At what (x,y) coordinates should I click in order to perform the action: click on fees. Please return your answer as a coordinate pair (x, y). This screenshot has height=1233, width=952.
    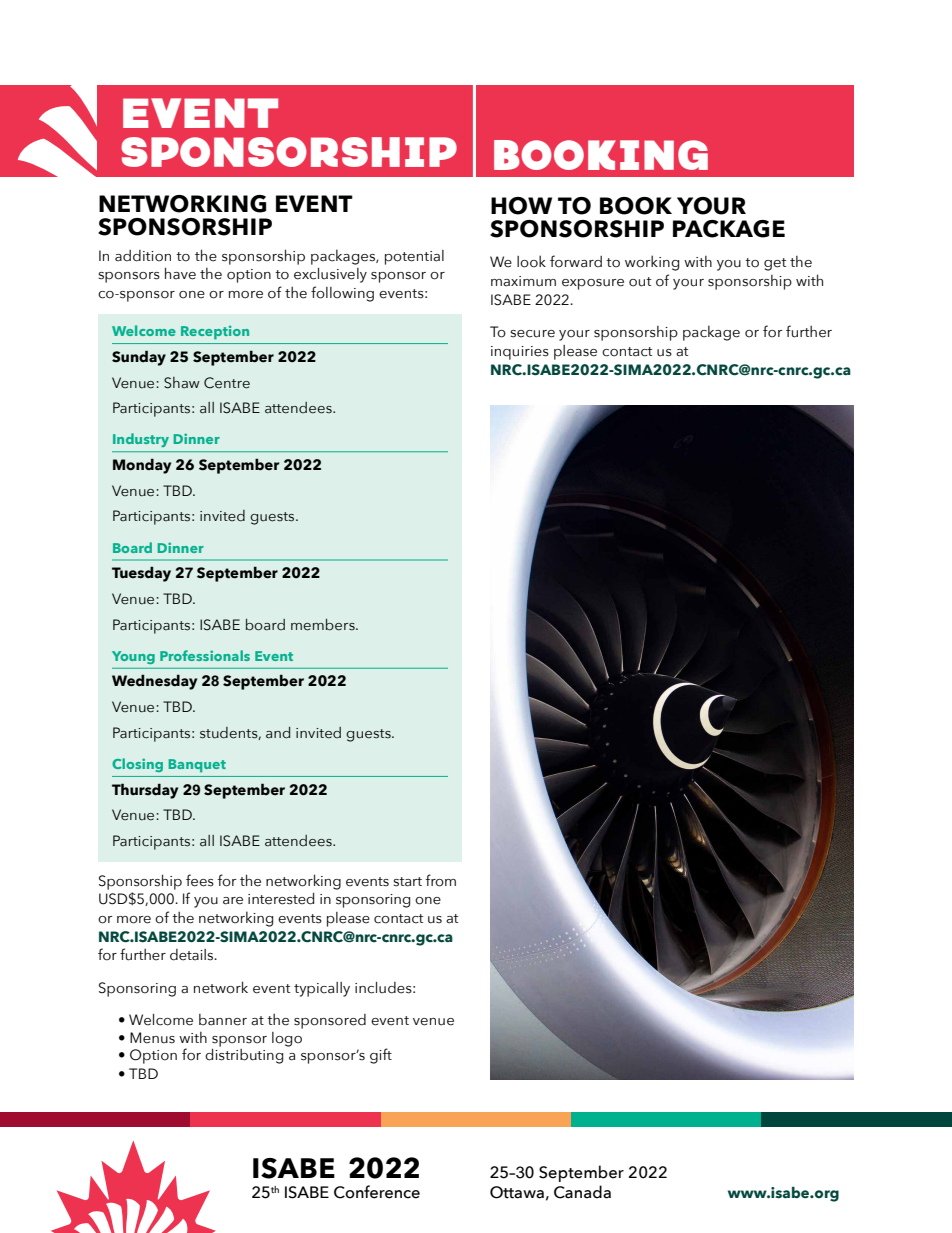
    Looking at the image, I should click on (200, 880).
